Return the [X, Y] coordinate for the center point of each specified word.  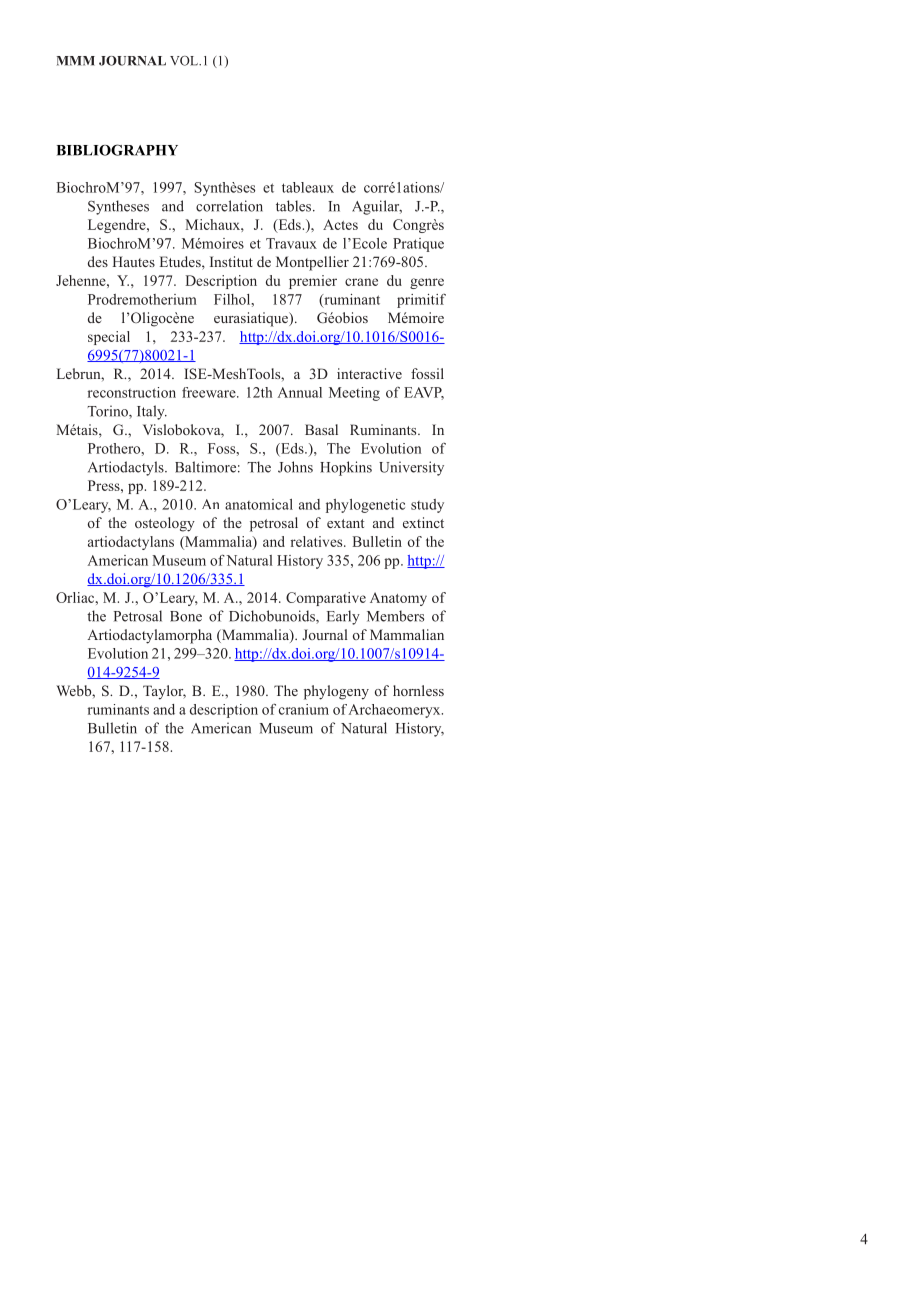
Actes [340, 224]
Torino [108, 412]
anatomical [259, 504]
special [109, 338]
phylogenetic [365, 506]
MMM [76, 61]
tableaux [308, 187]
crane [361, 282]
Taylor [164, 692]
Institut [231, 261]
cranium [304, 709]
